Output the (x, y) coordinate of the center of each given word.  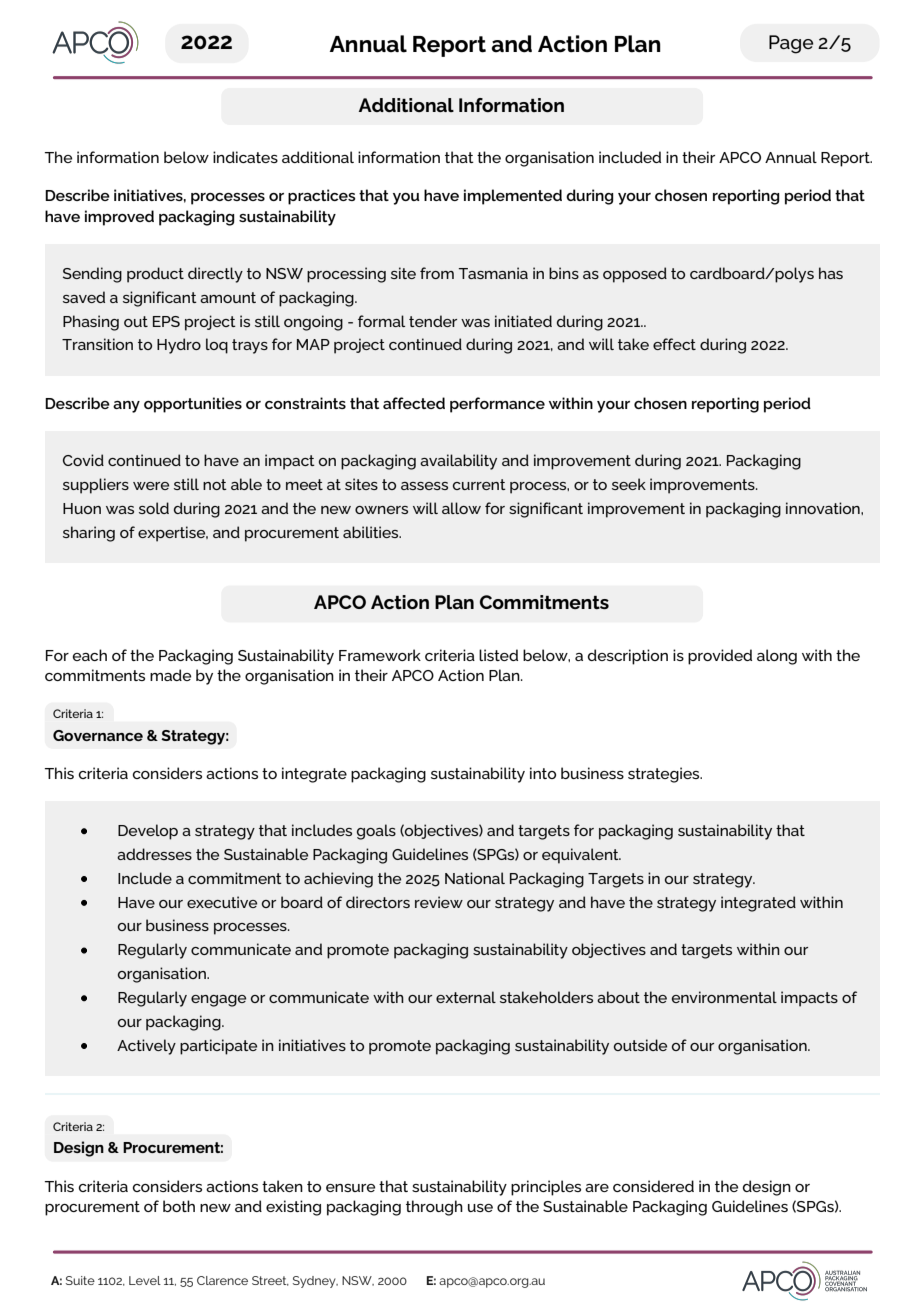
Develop (148, 832)
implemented (513, 197)
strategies (665, 775)
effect (674, 344)
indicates (245, 157)
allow (461, 508)
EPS (166, 321)
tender (433, 321)
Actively (146, 1047)
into (543, 773)
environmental (724, 997)
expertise (173, 534)
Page (791, 44)
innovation (824, 508)
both (179, 1206)
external (466, 997)
